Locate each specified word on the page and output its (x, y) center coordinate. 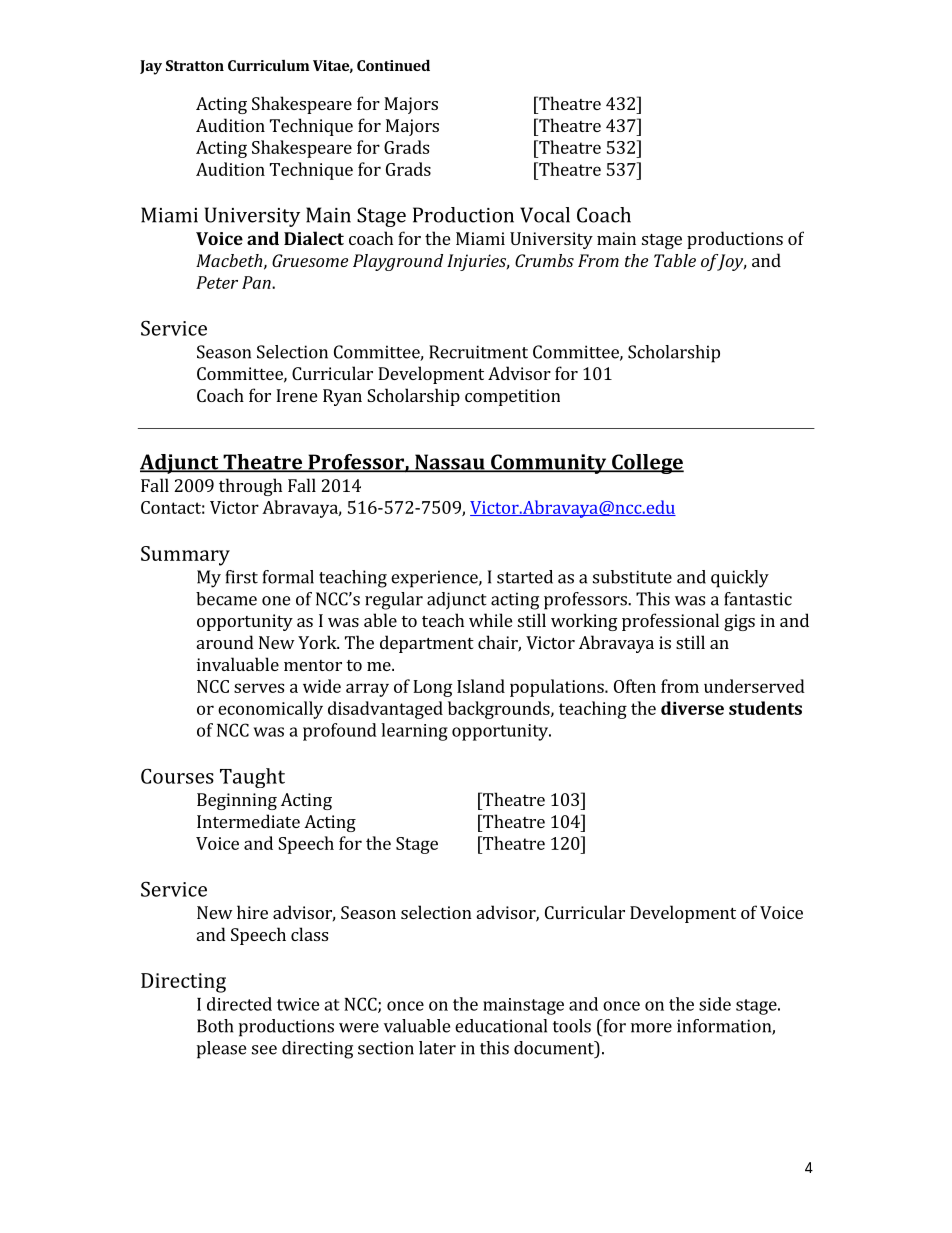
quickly (740, 579)
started (525, 577)
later (437, 1048)
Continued (393, 65)
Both (215, 1026)
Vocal (545, 215)
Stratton (195, 65)
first (242, 577)
